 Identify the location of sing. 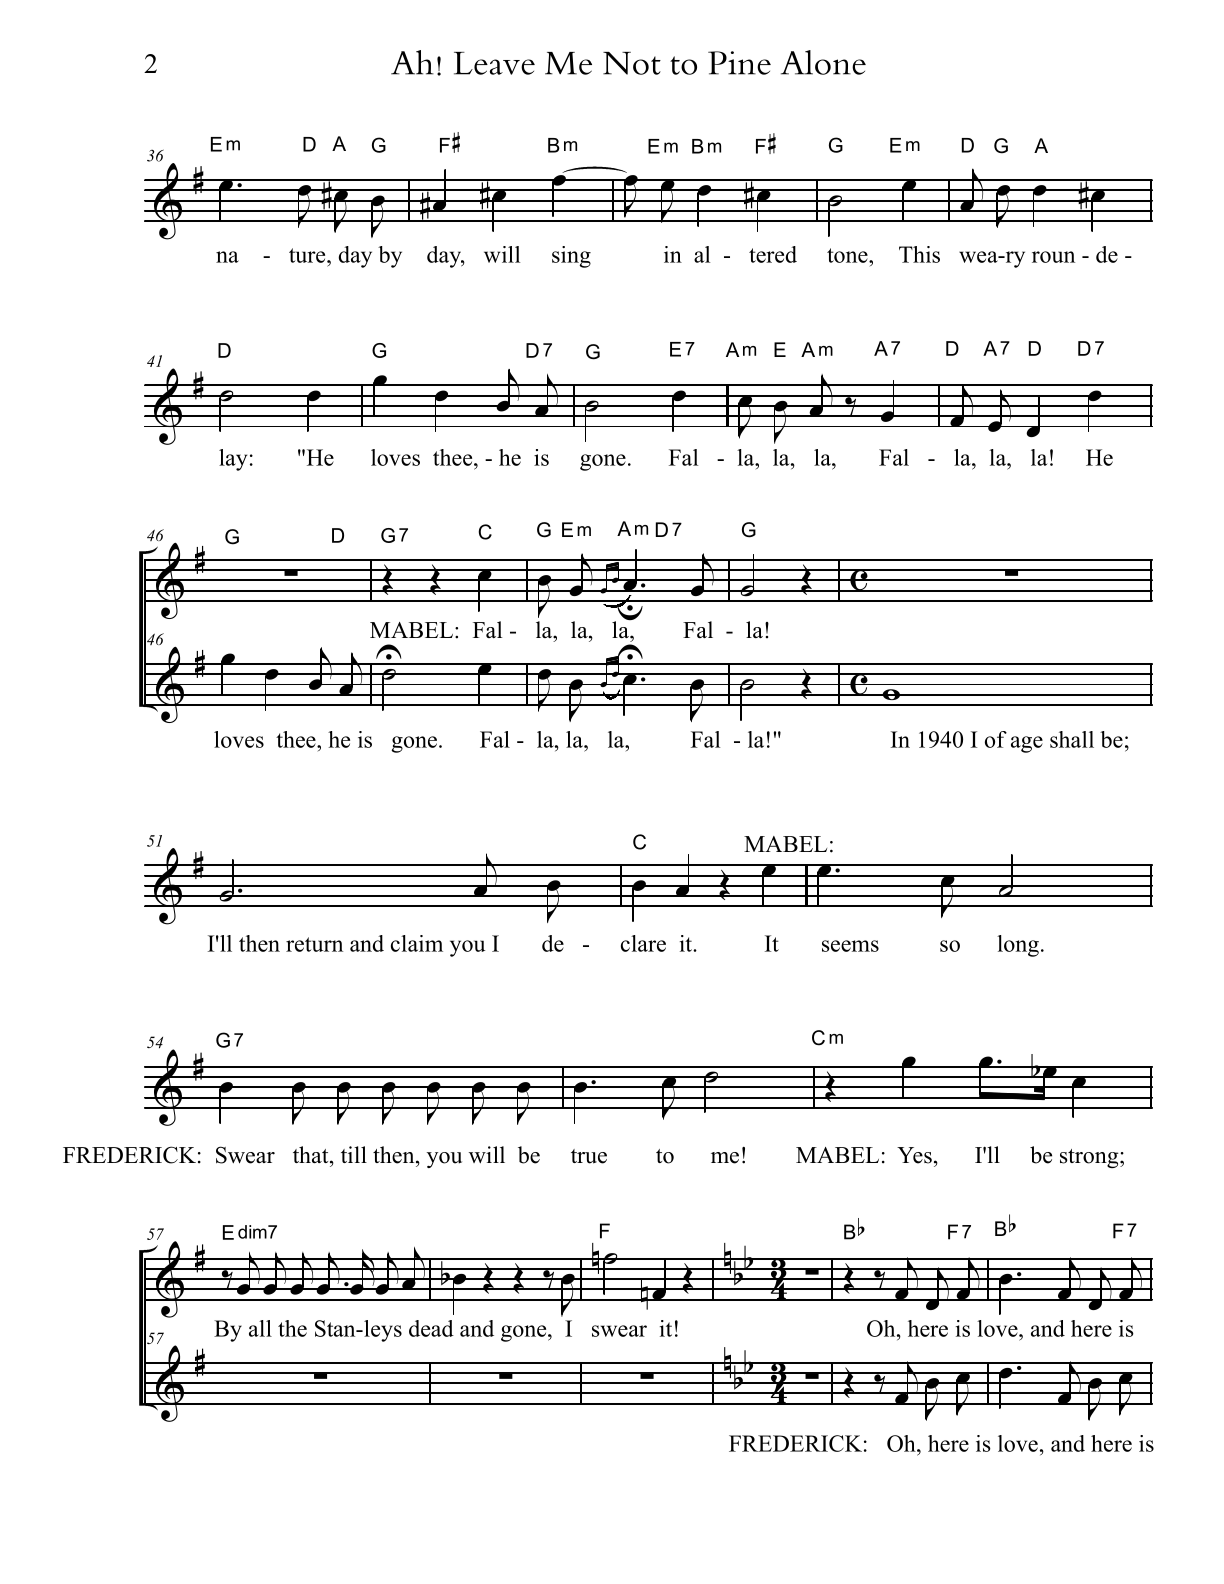
(571, 257).
